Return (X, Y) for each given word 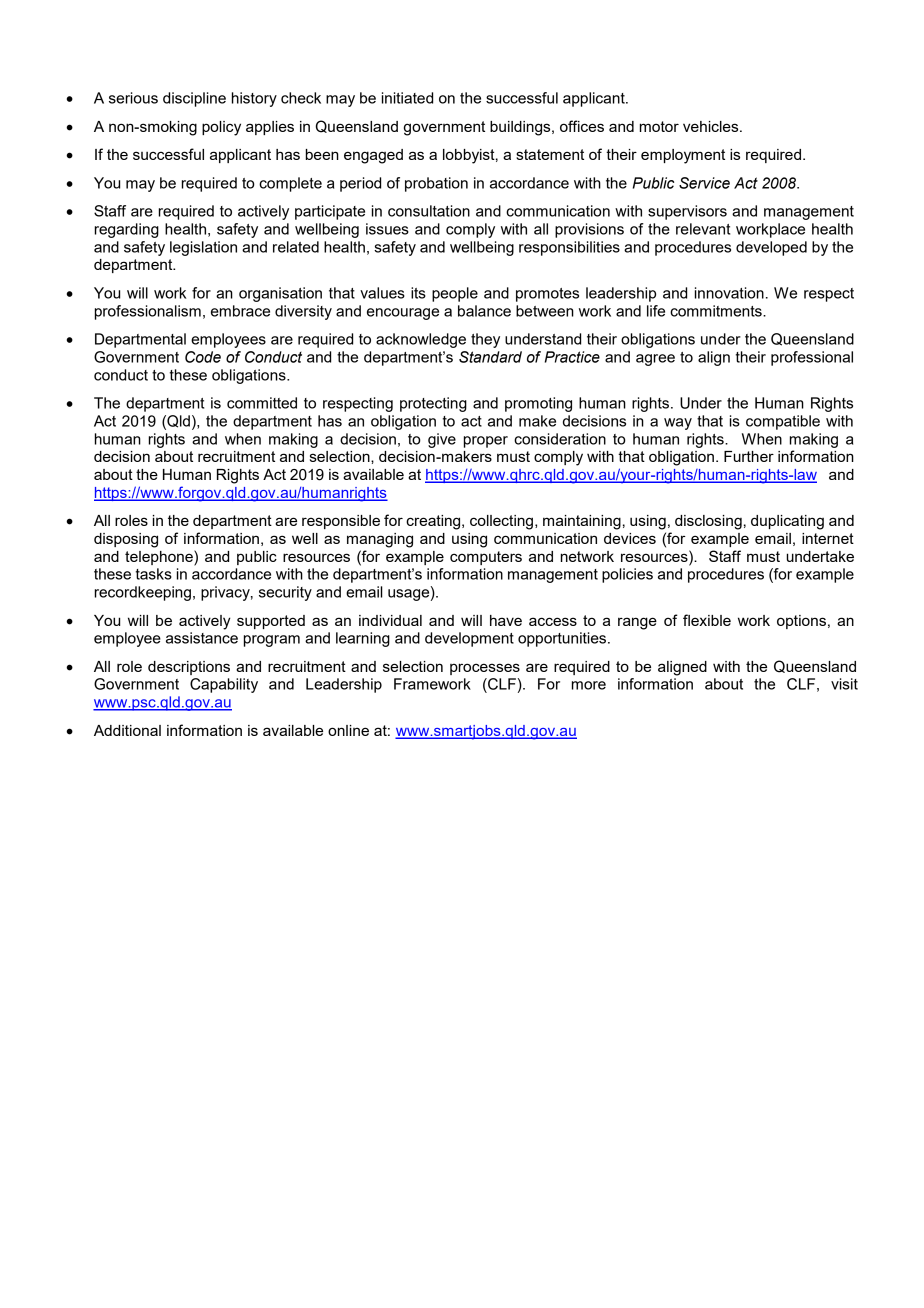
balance (484, 311)
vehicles (712, 126)
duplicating (787, 522)
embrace (240, 311)
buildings (521, 128)
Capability (224, 685)
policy (221, 128)
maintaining (582, 522)
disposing (126, 540)
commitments (717, 311)
